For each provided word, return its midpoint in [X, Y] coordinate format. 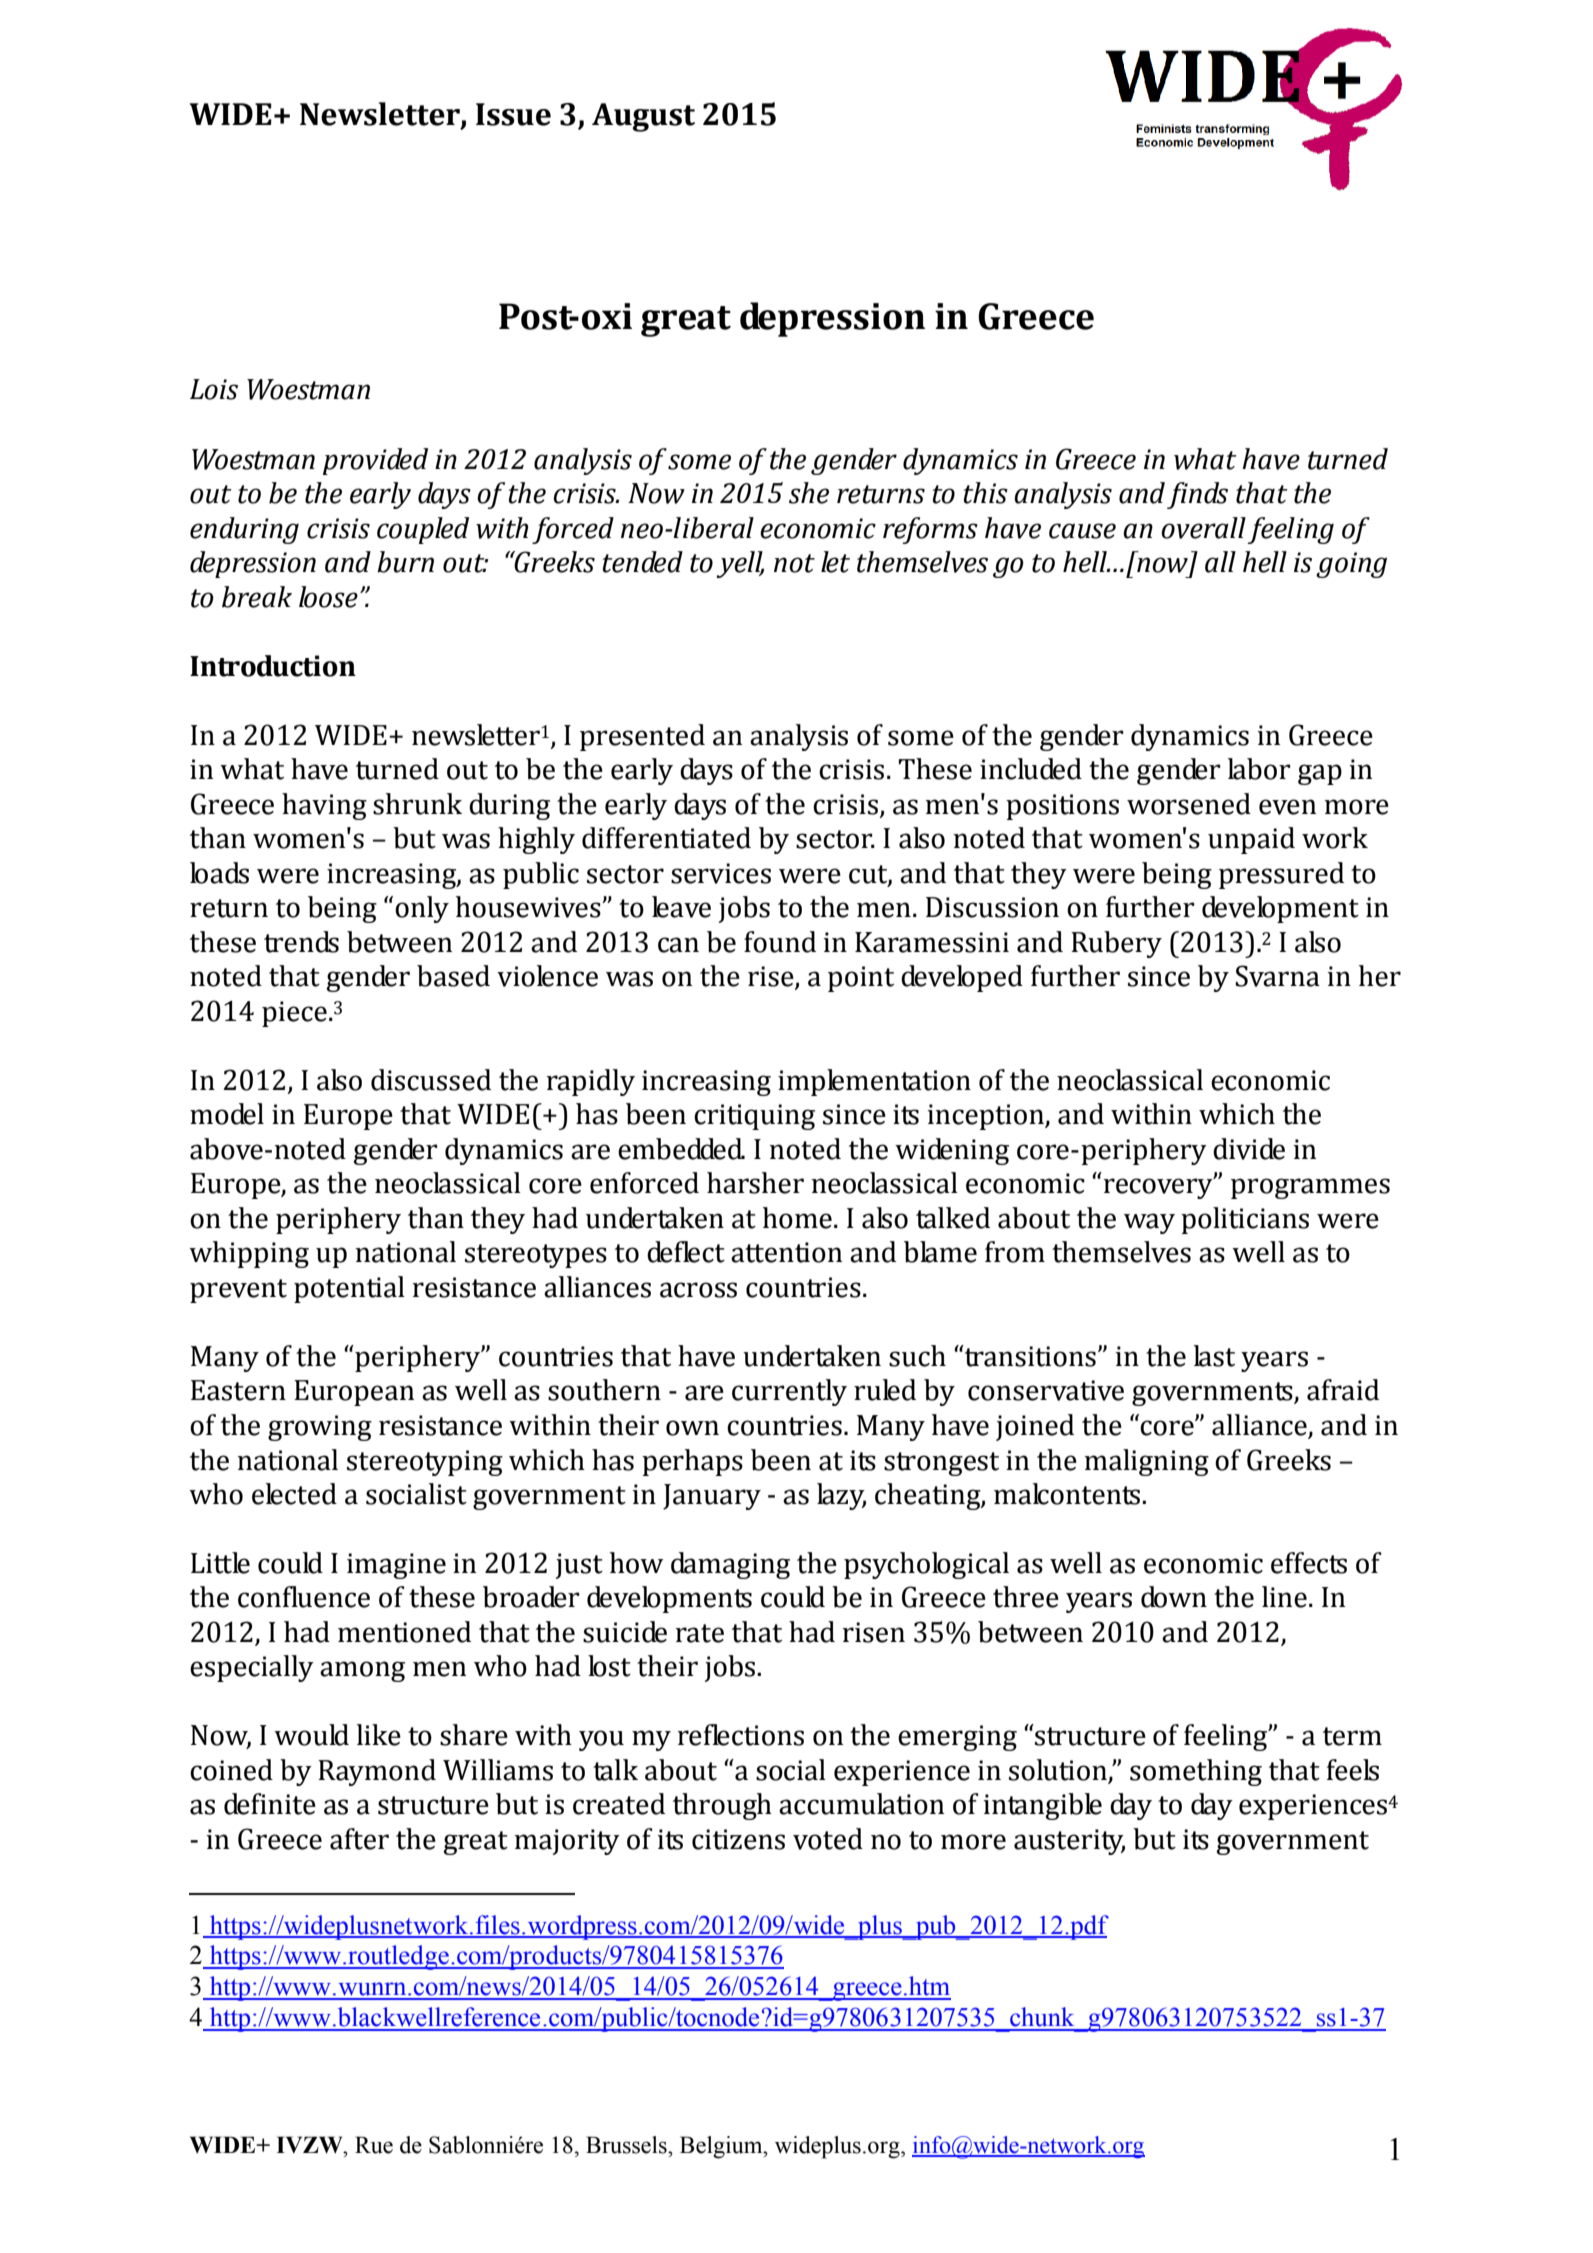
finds [1197, 495]
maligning [1146, 1462]
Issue [513, 114]
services [721, 873]
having [324, 806]
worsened [1189, 804]
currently [789, 1392]
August [643, 117]
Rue [374, 2145]
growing [320, 1428]
